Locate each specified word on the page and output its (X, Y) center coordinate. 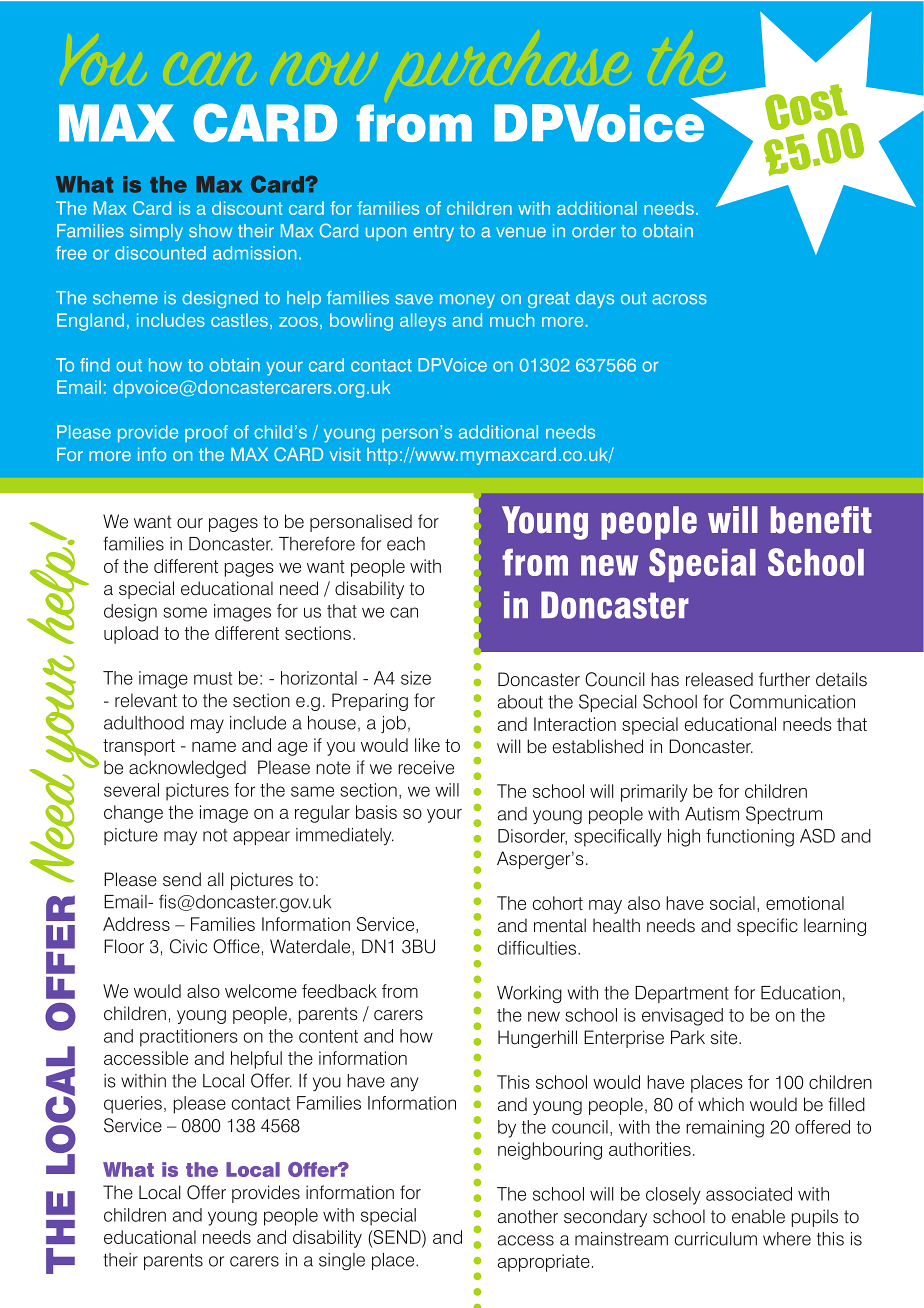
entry (433, 233)
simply (156, 232)
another (528, 1216)
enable (758, 1216)
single (342, 1261)
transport (139, 747)
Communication (792, 701)
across (679, 299)
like (427, 745)
